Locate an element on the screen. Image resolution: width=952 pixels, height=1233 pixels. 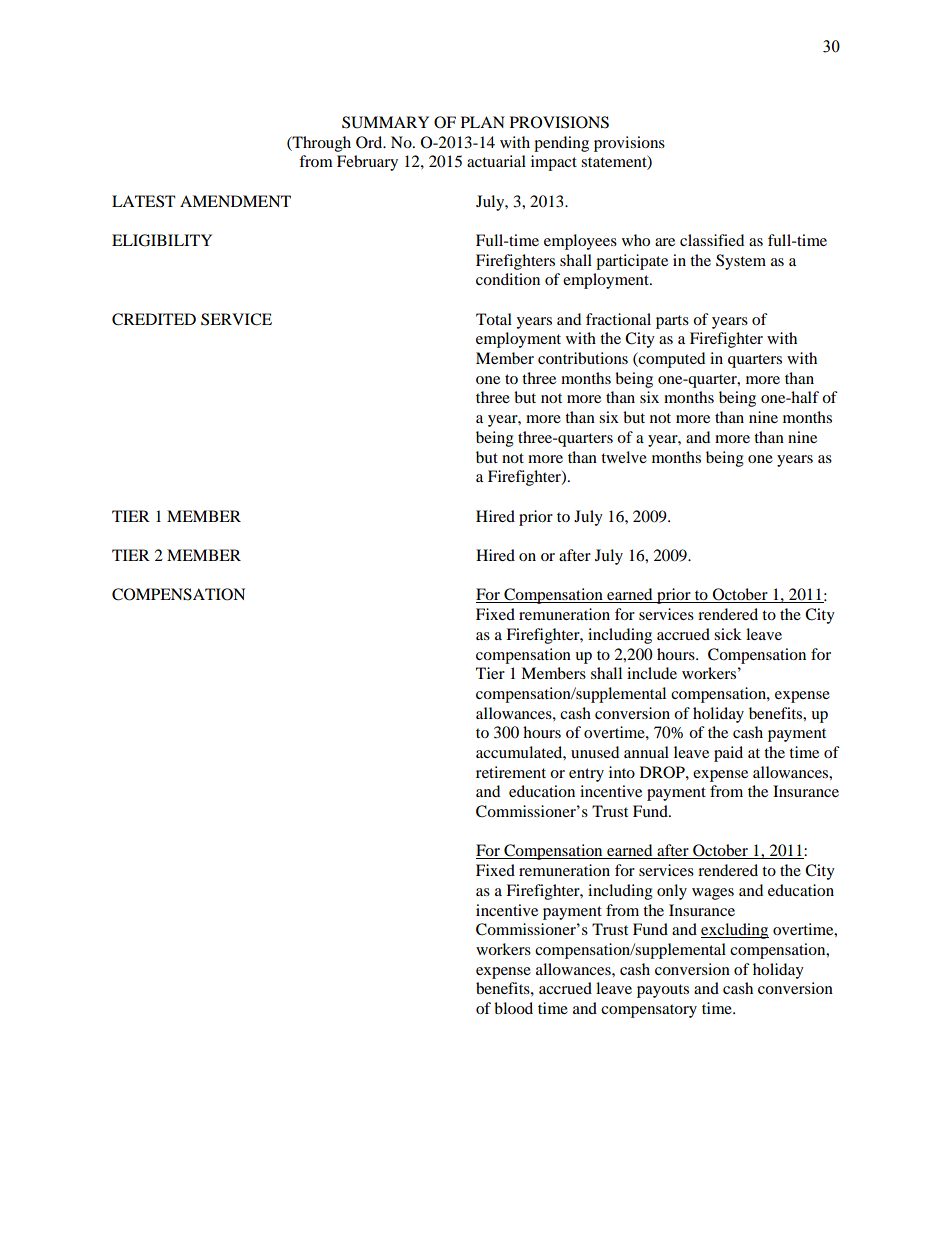
unused is located at coordinates (595, 752).
